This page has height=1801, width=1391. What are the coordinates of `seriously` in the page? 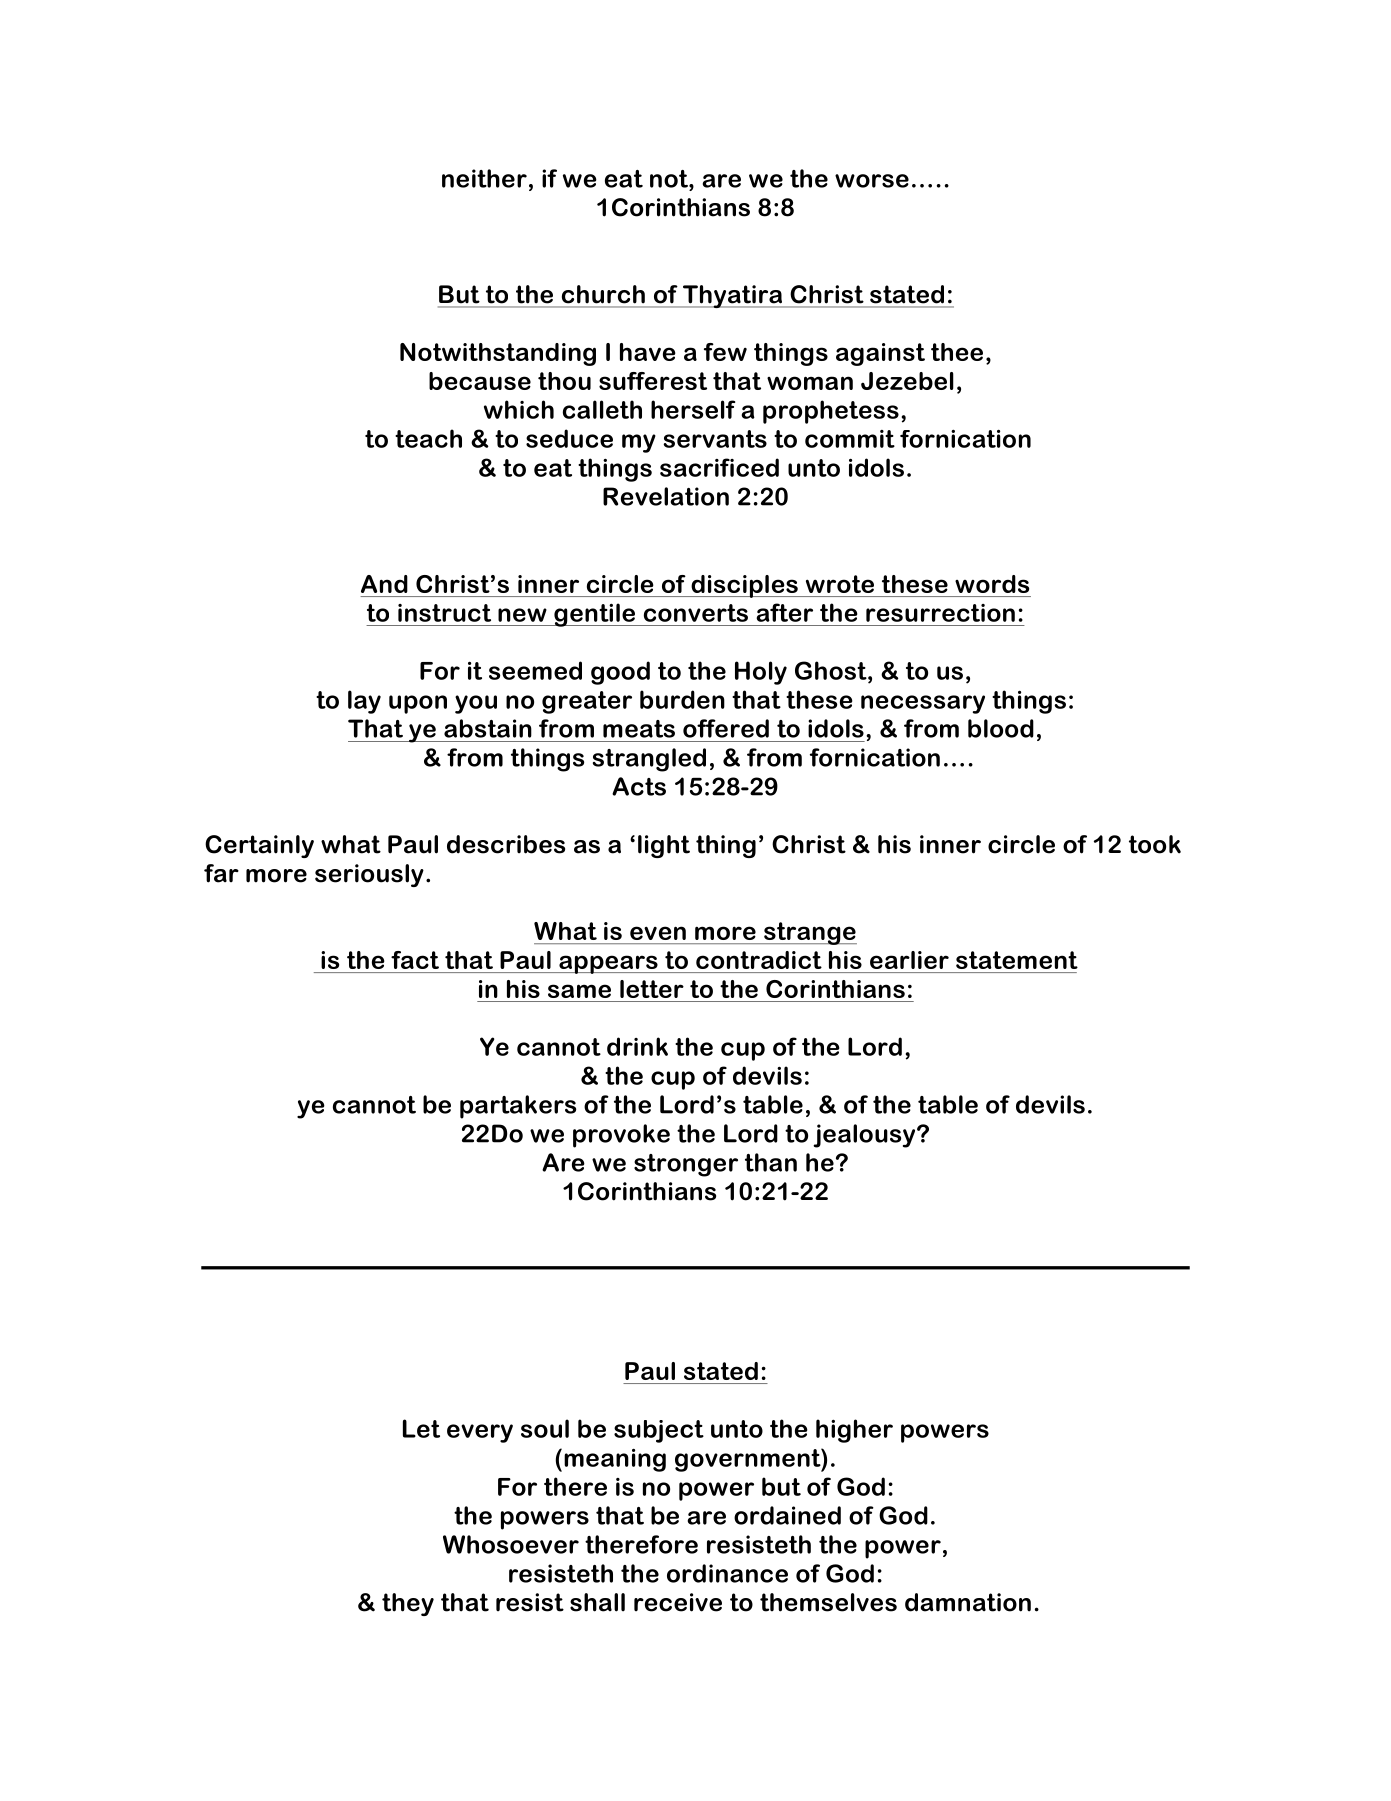 It's located at (369, 875).
